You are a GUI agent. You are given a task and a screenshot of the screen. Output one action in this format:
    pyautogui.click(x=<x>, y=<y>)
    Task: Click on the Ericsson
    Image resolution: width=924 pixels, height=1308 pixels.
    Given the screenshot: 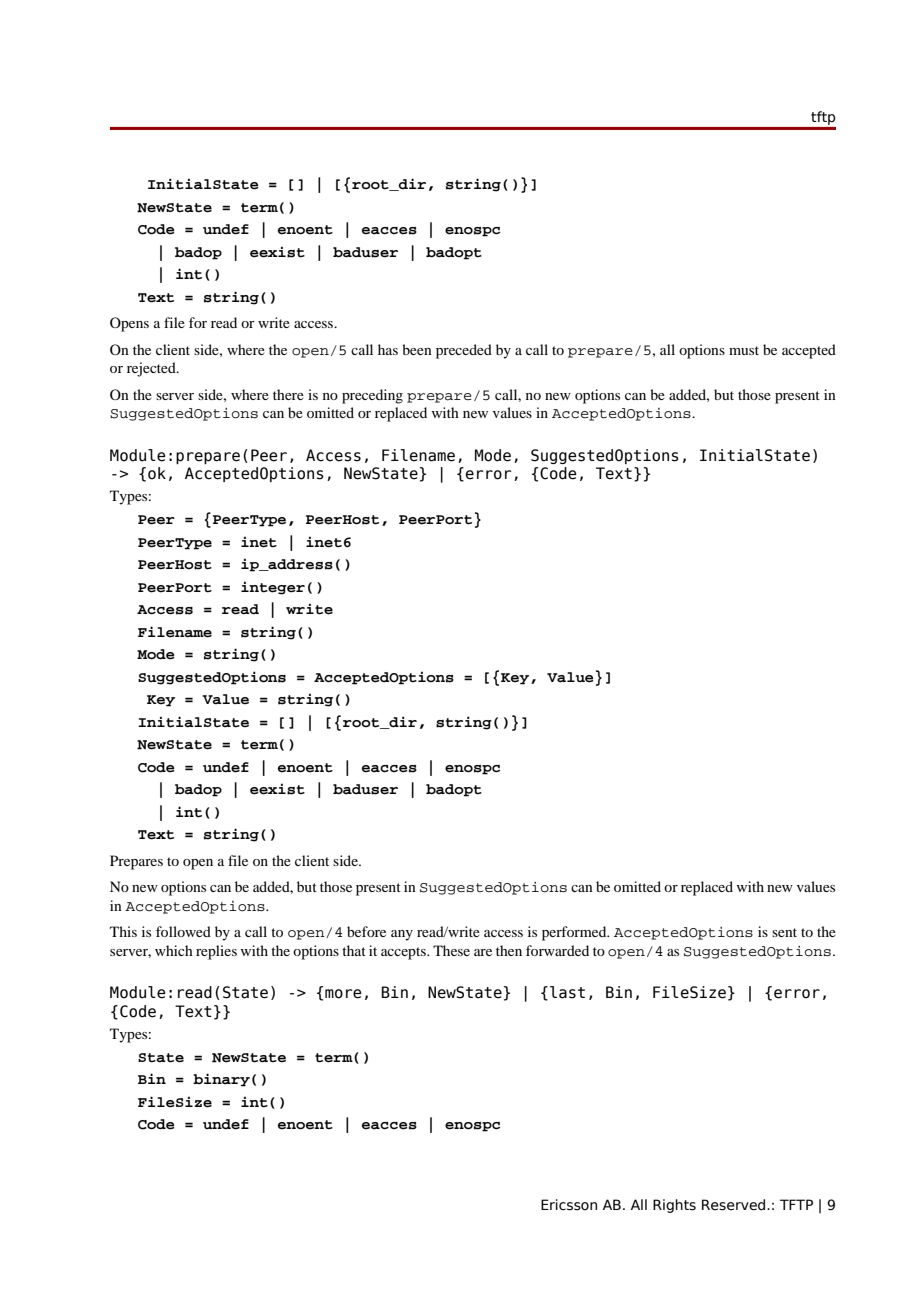 What is the action you would take?
    pyautogui.click(x=569, y=1205)
